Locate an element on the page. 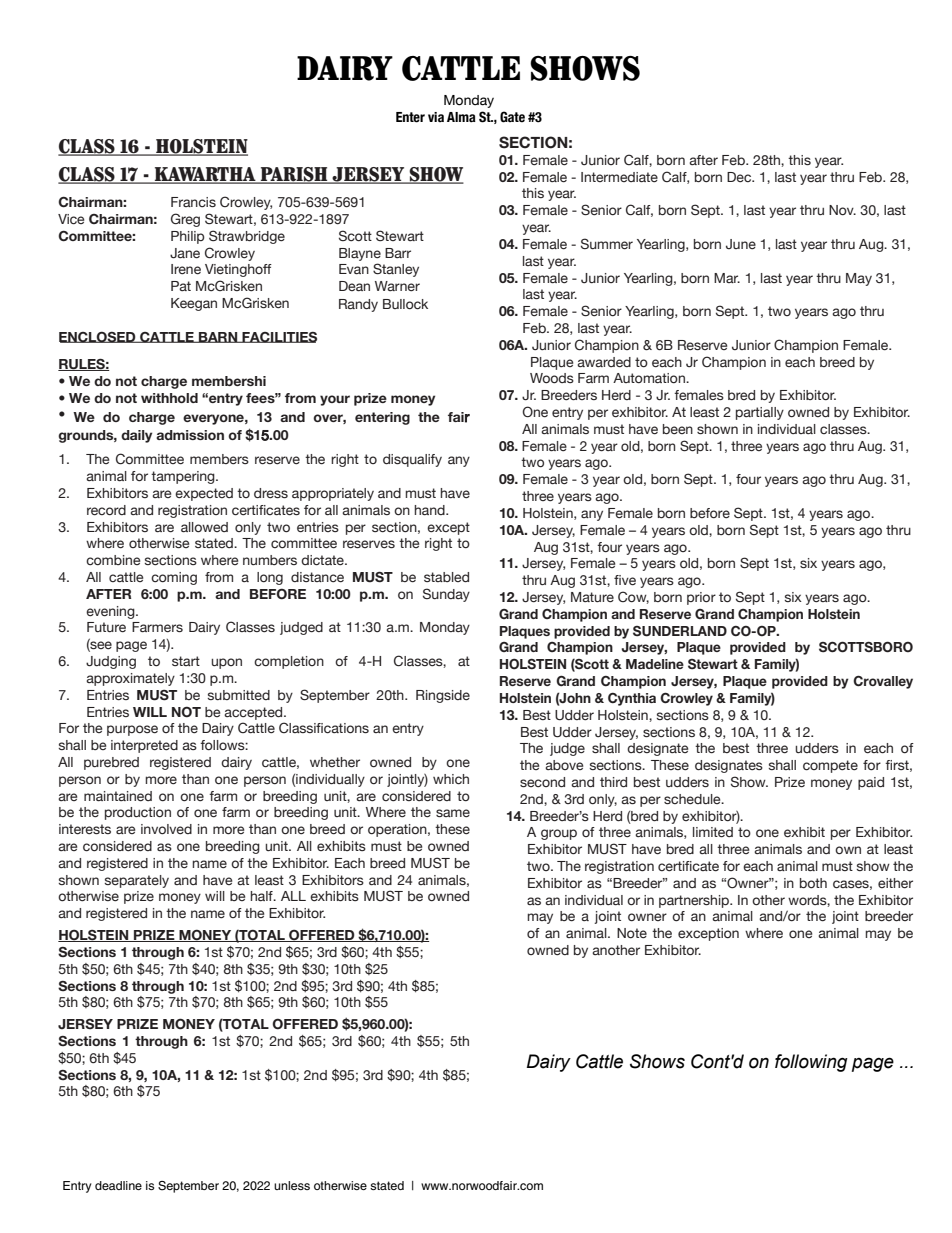  Francis is located at coordinates (193, 202).
